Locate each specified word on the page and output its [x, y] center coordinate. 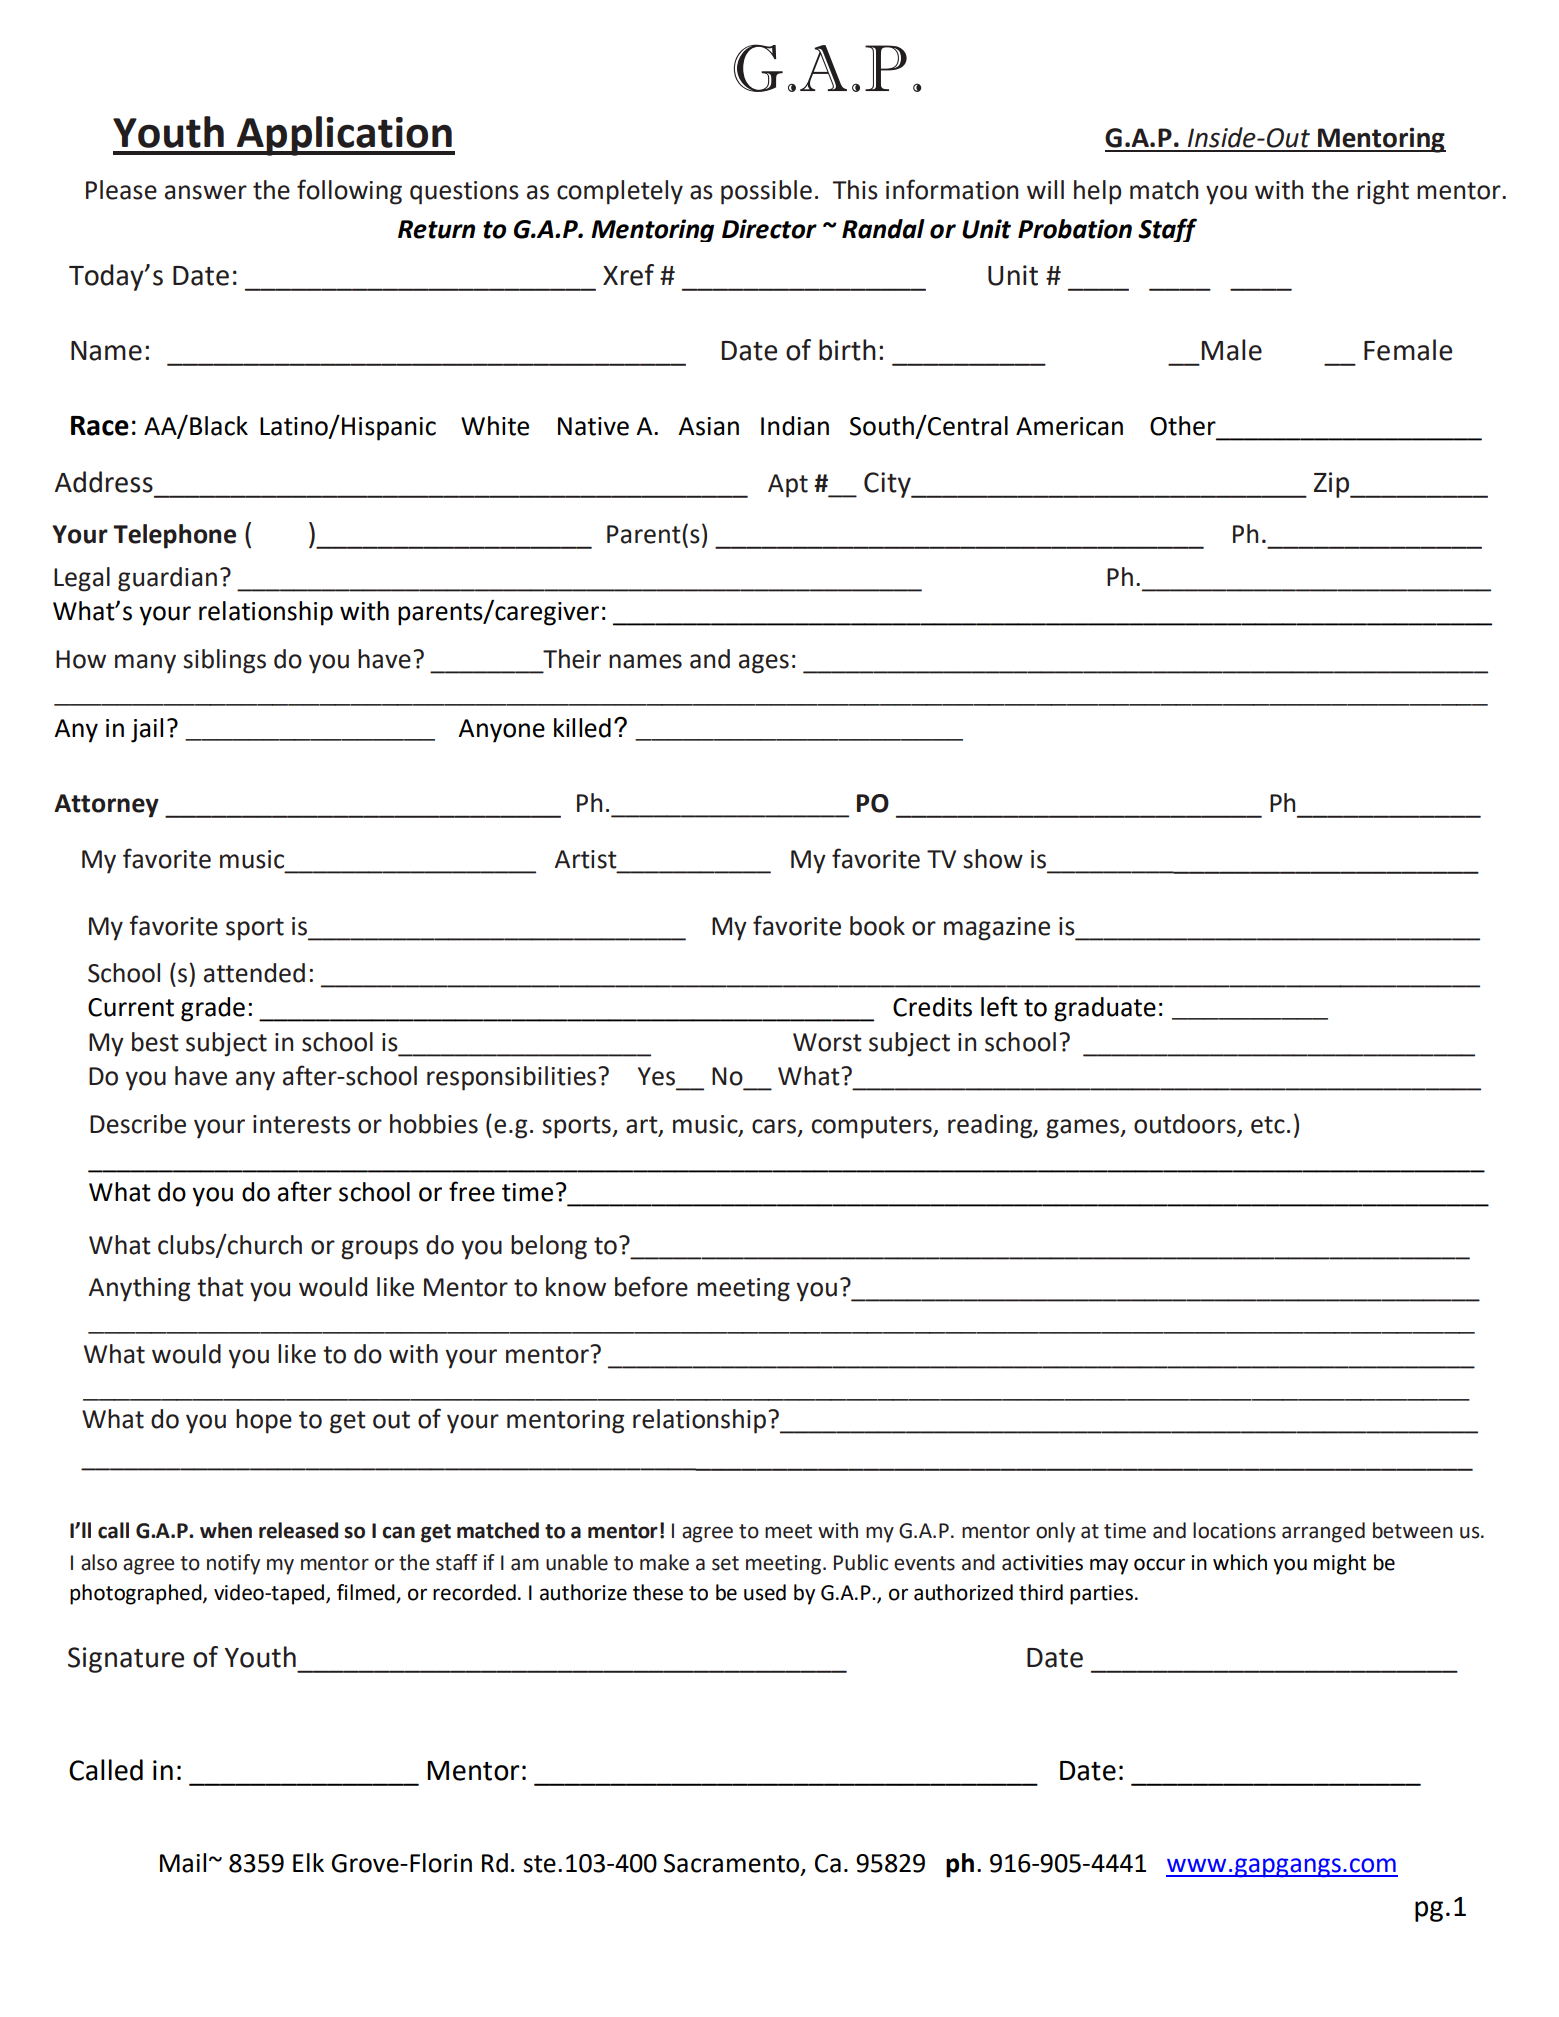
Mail [183, 1863]
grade [213, 1009]
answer [206, 192]
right [1383, 192]
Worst [827, 1042]
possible [766, 192]
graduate [1105, 1009]
